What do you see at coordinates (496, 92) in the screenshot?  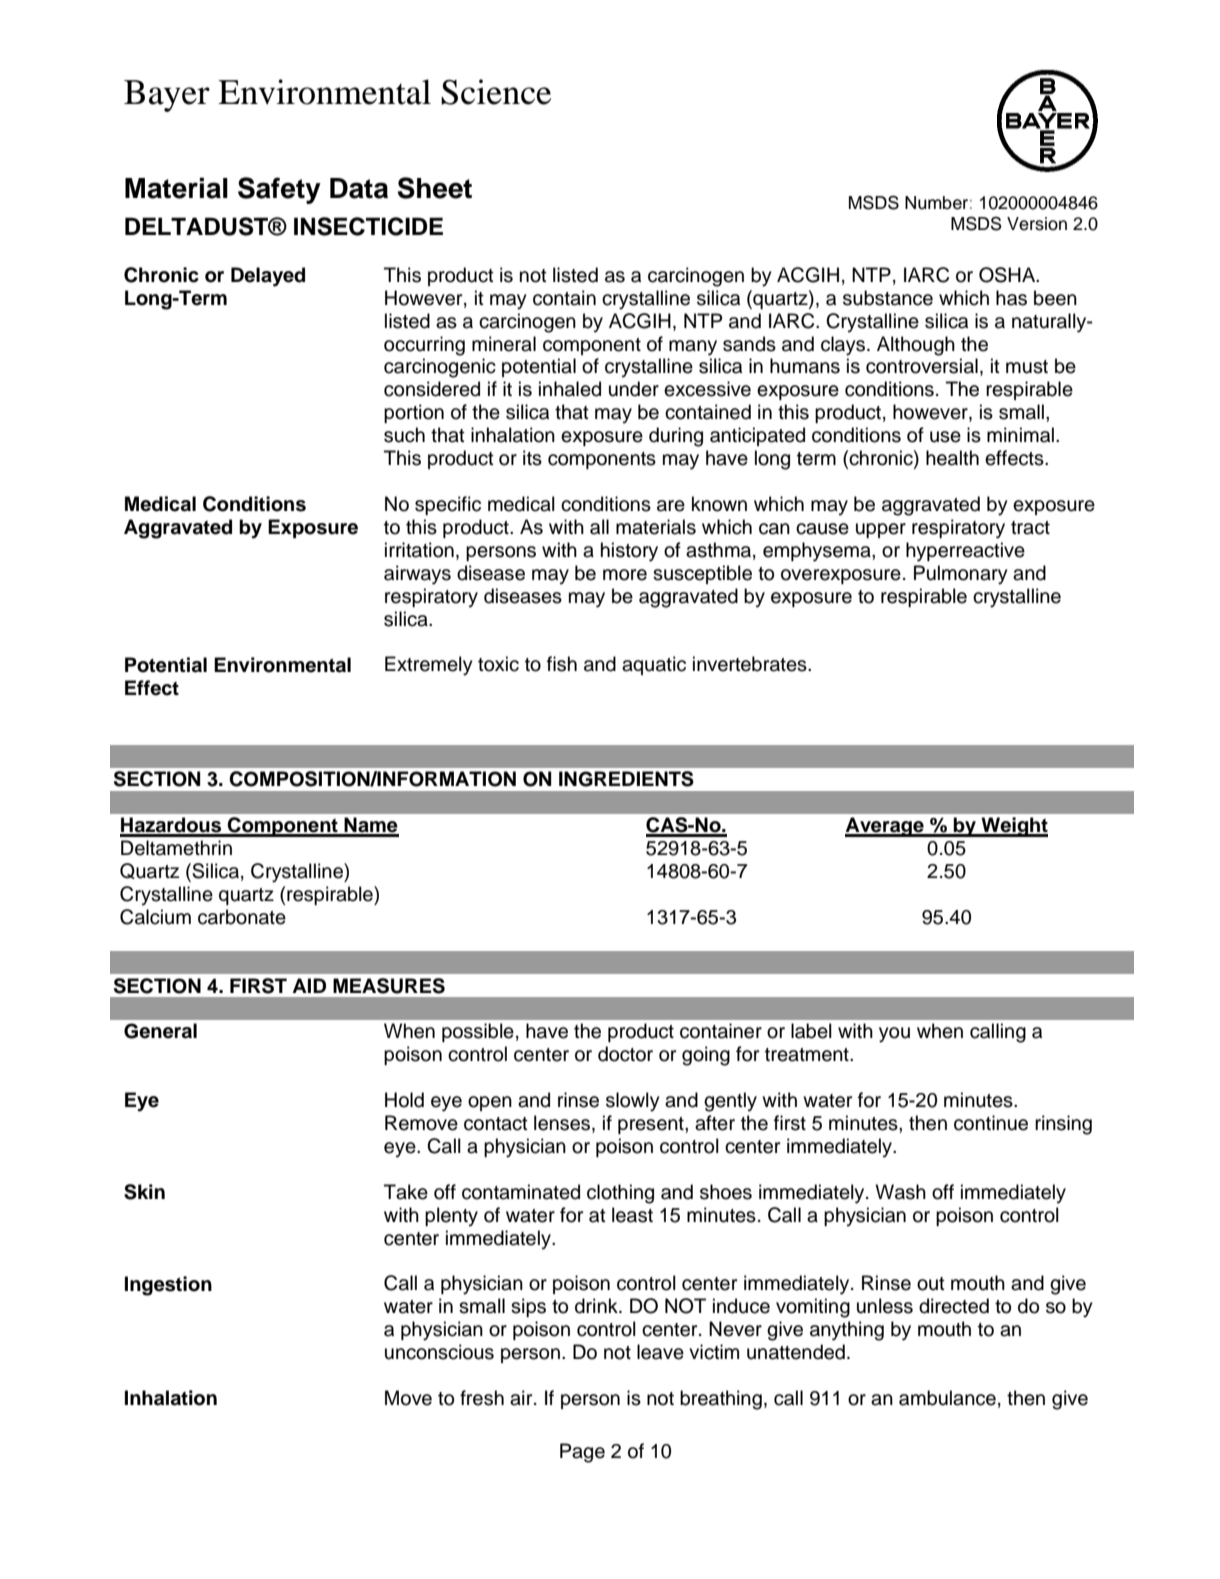 I see `Science` at bounding box center [496, 92].
